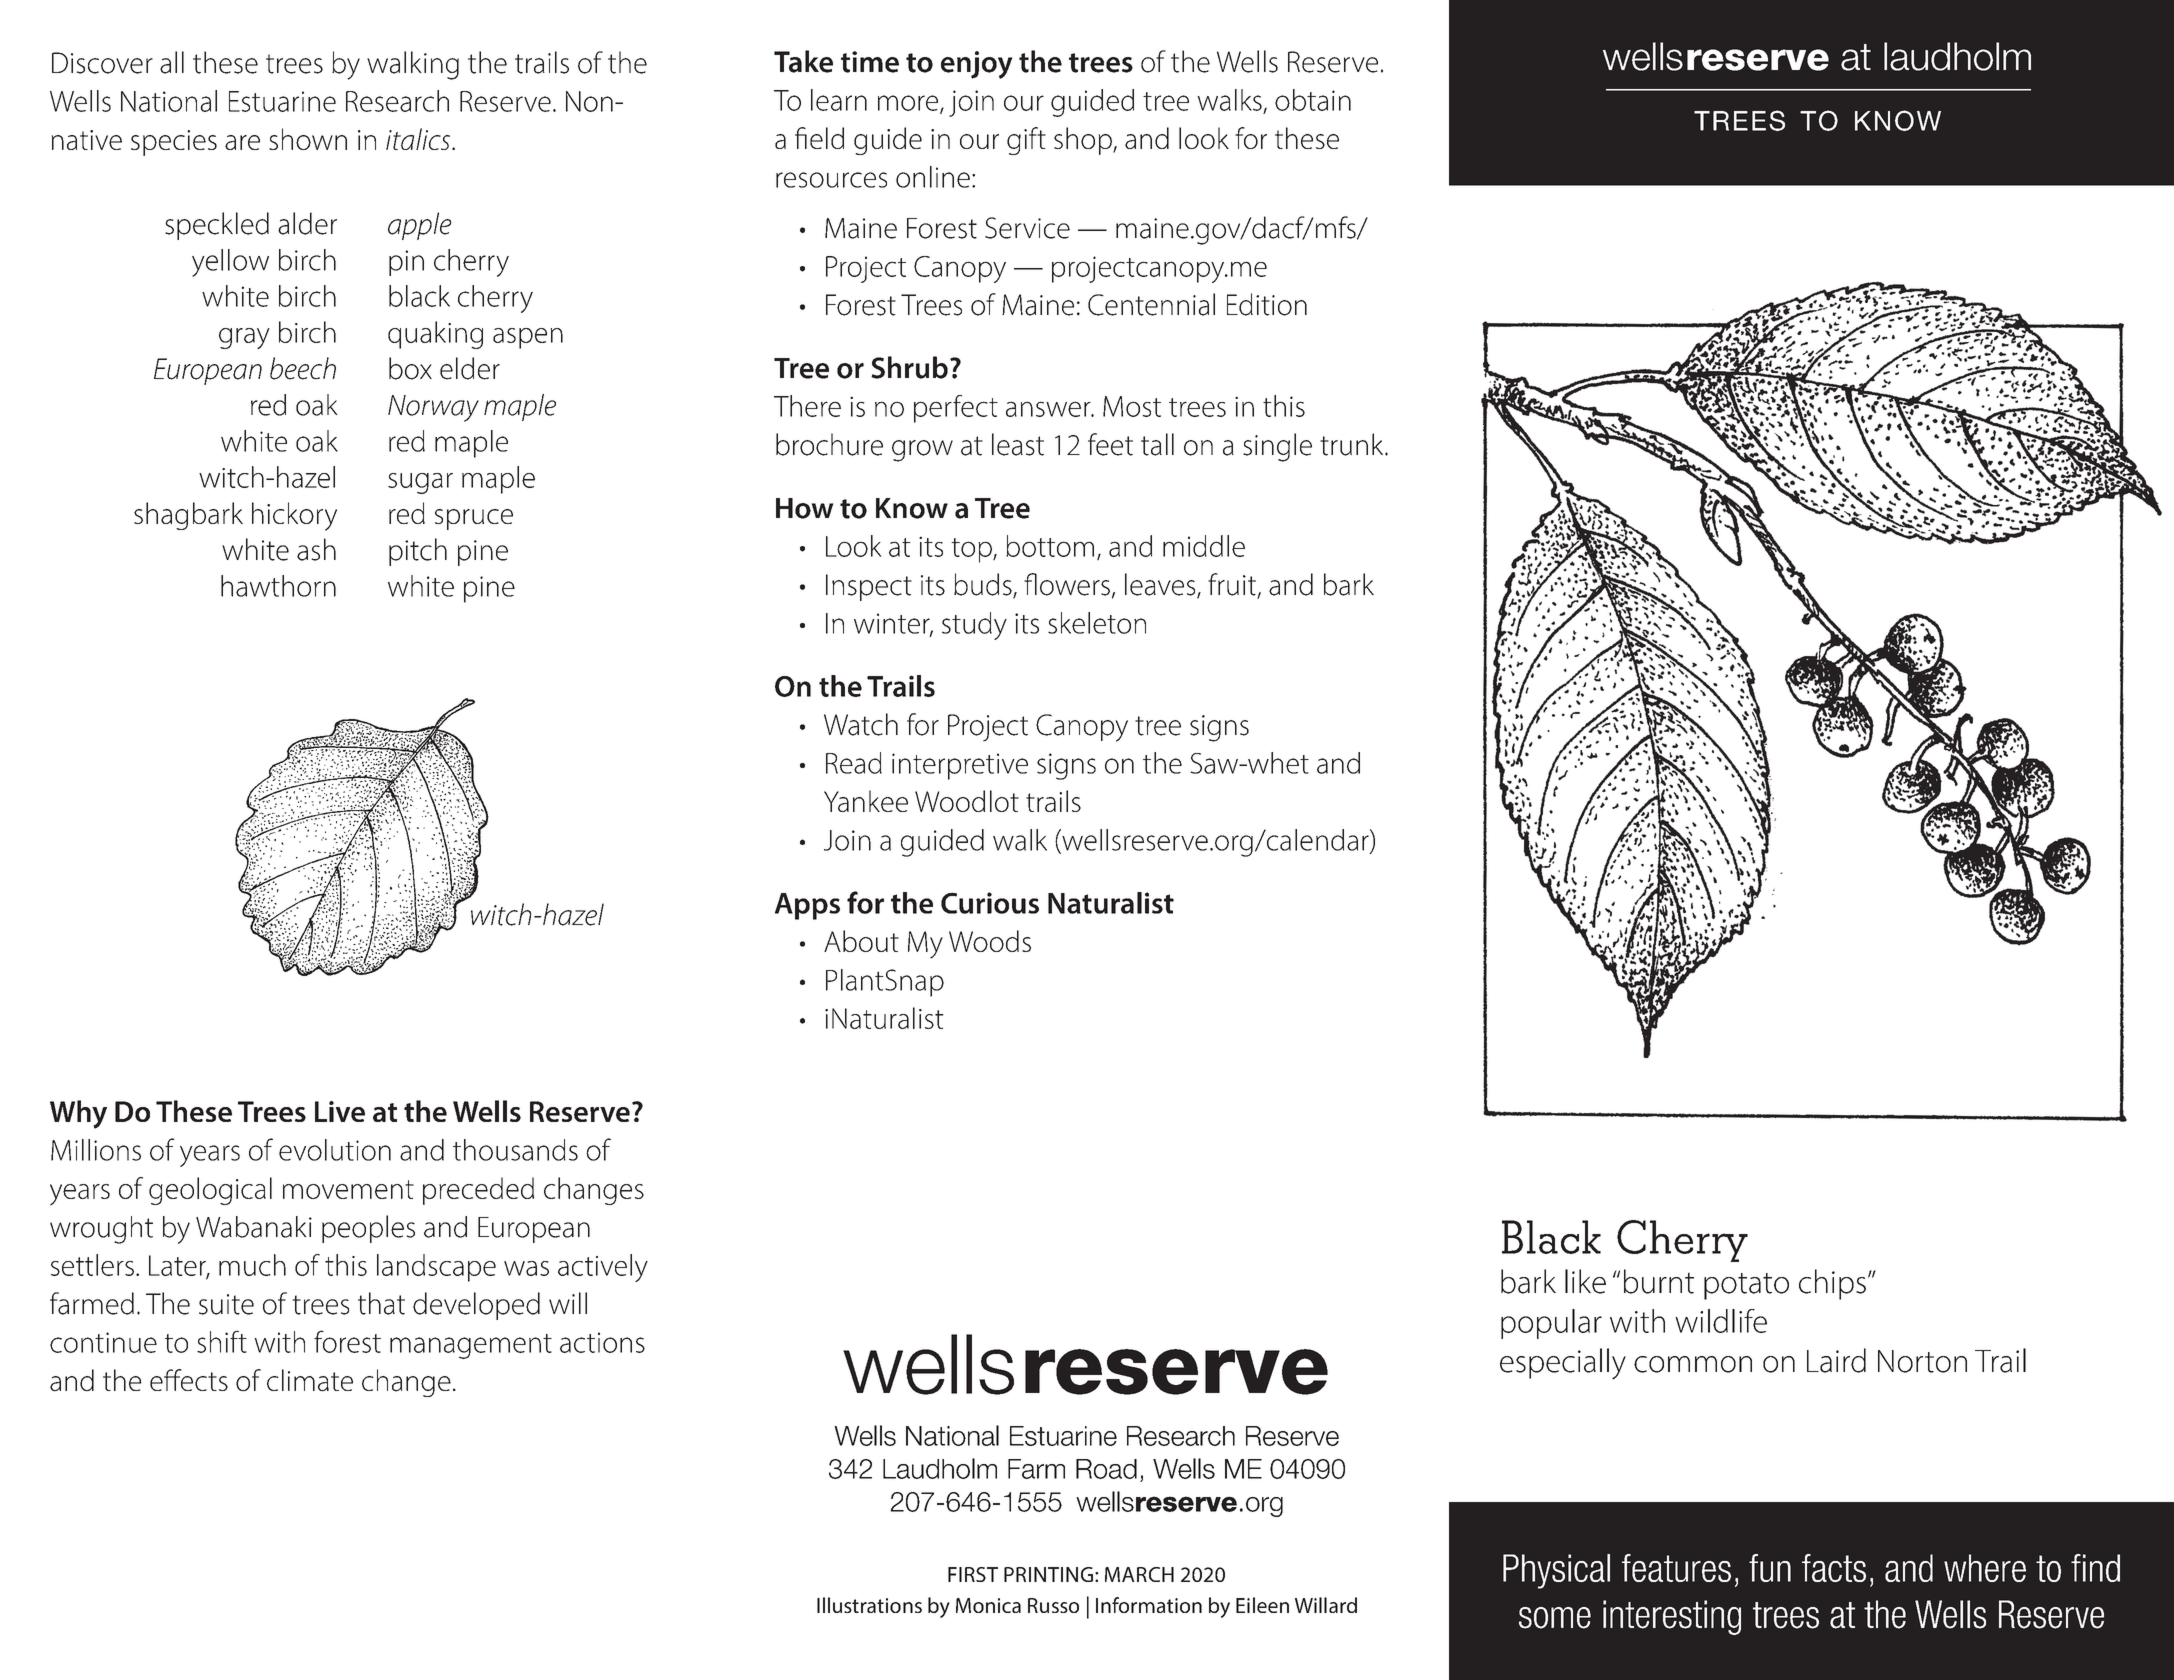 The image size is (2174, 1680). Describe the element at coordinates (990, 941) in the document. I see `Woods` at that location.
